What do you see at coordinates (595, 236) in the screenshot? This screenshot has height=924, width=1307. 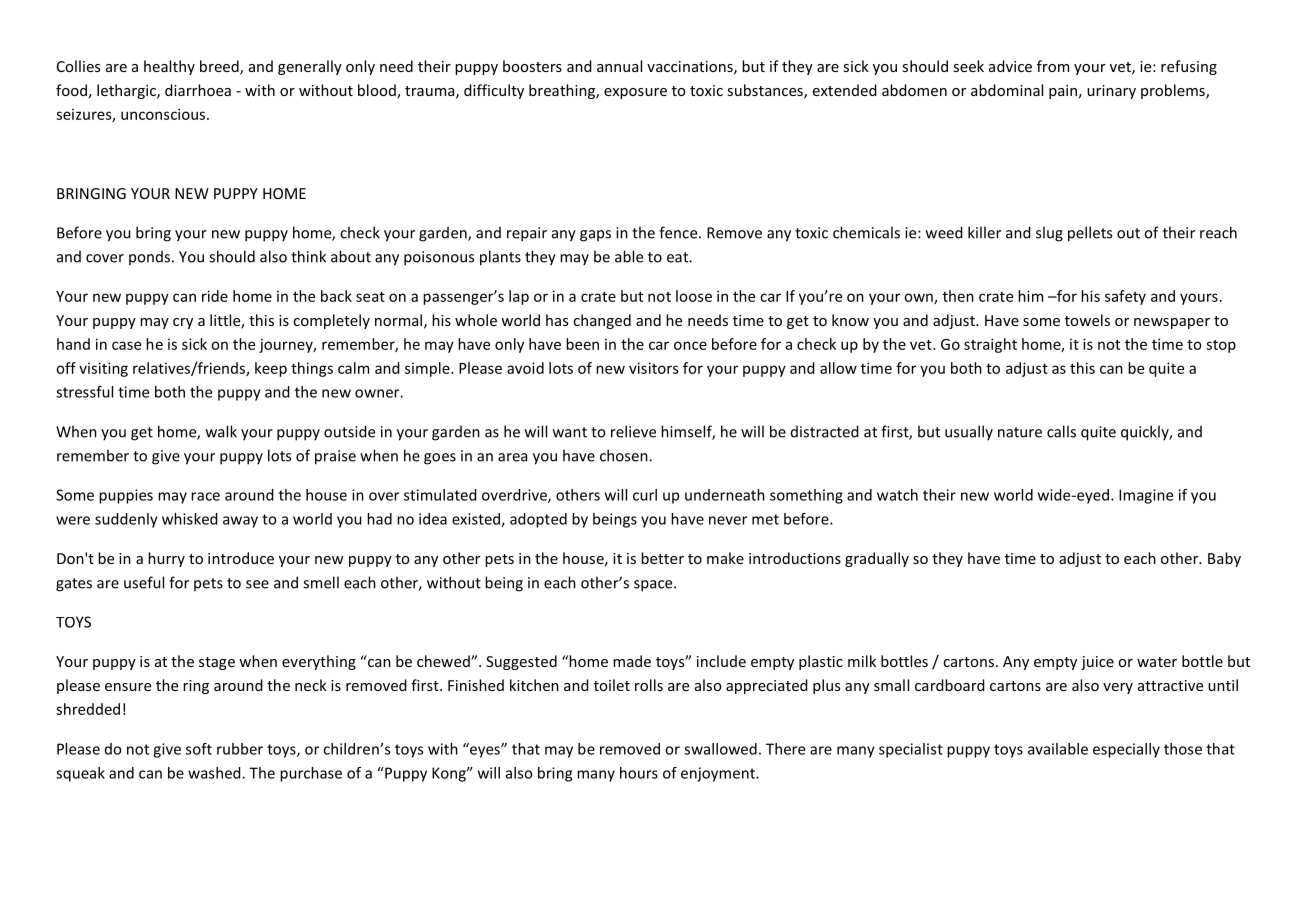 I see `gaps` at bounding box center [595, 236].
